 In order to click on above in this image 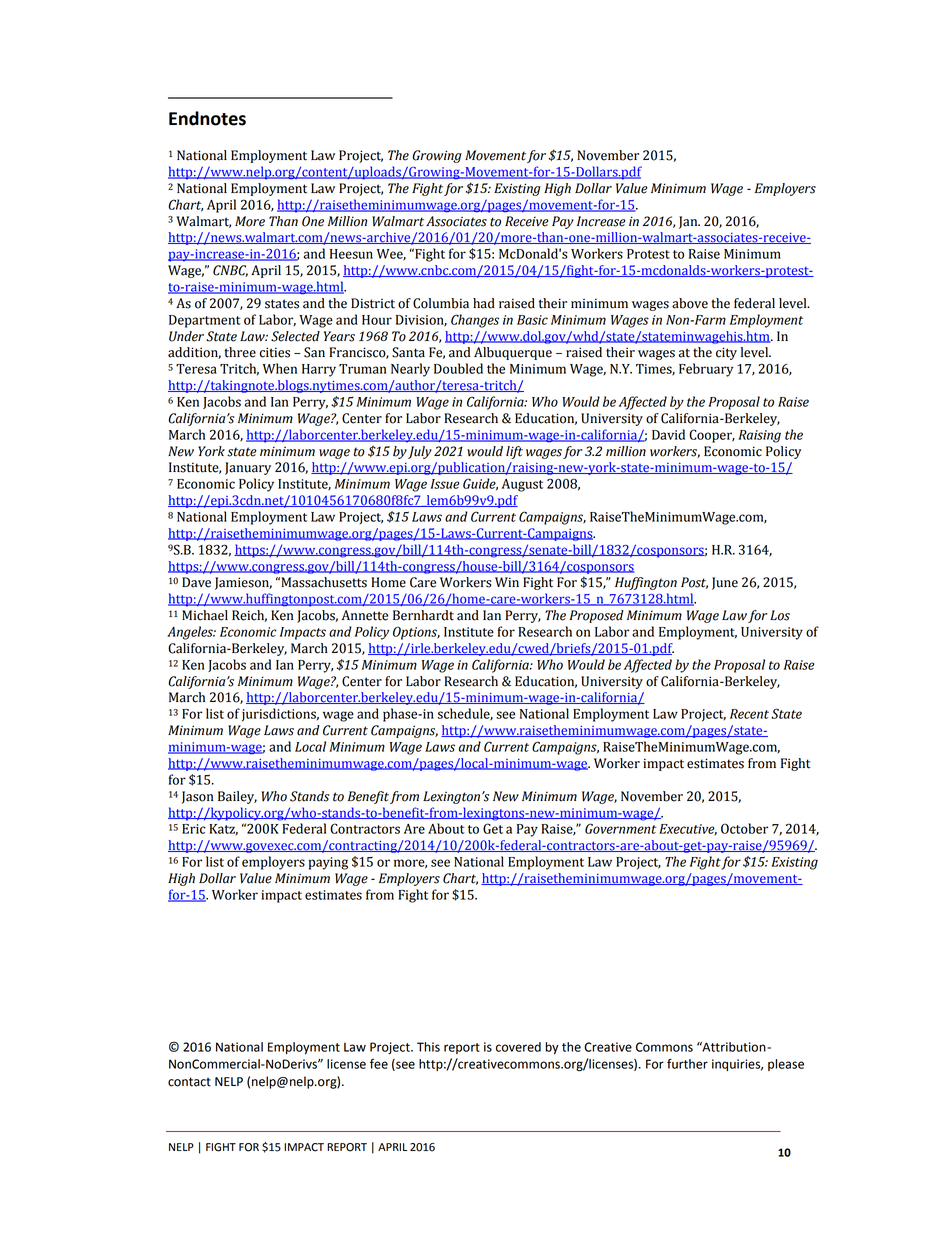, I will do `click(690, 303)`.
